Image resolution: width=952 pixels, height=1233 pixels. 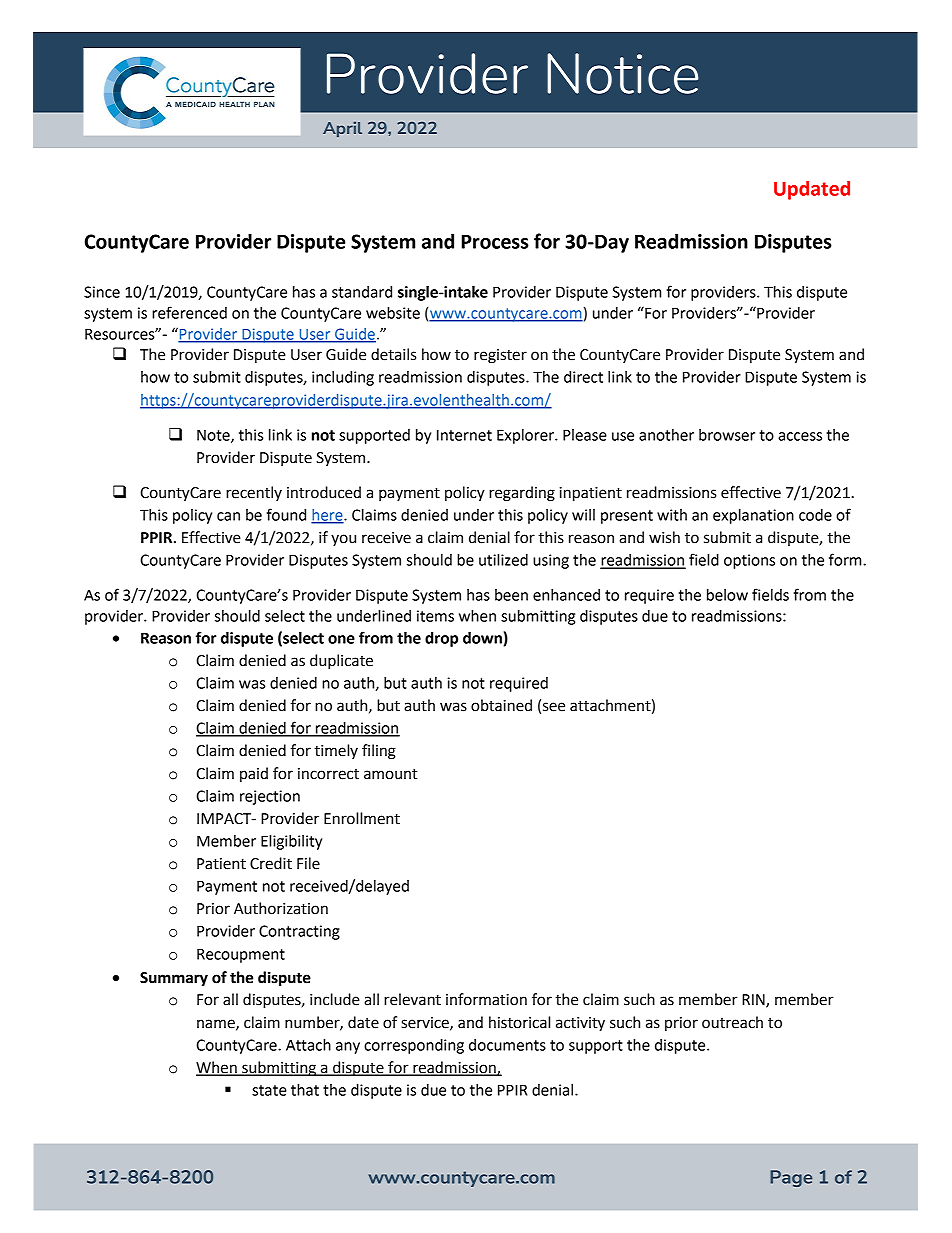 I want to click on Page, so click(x=791, y=1178).
